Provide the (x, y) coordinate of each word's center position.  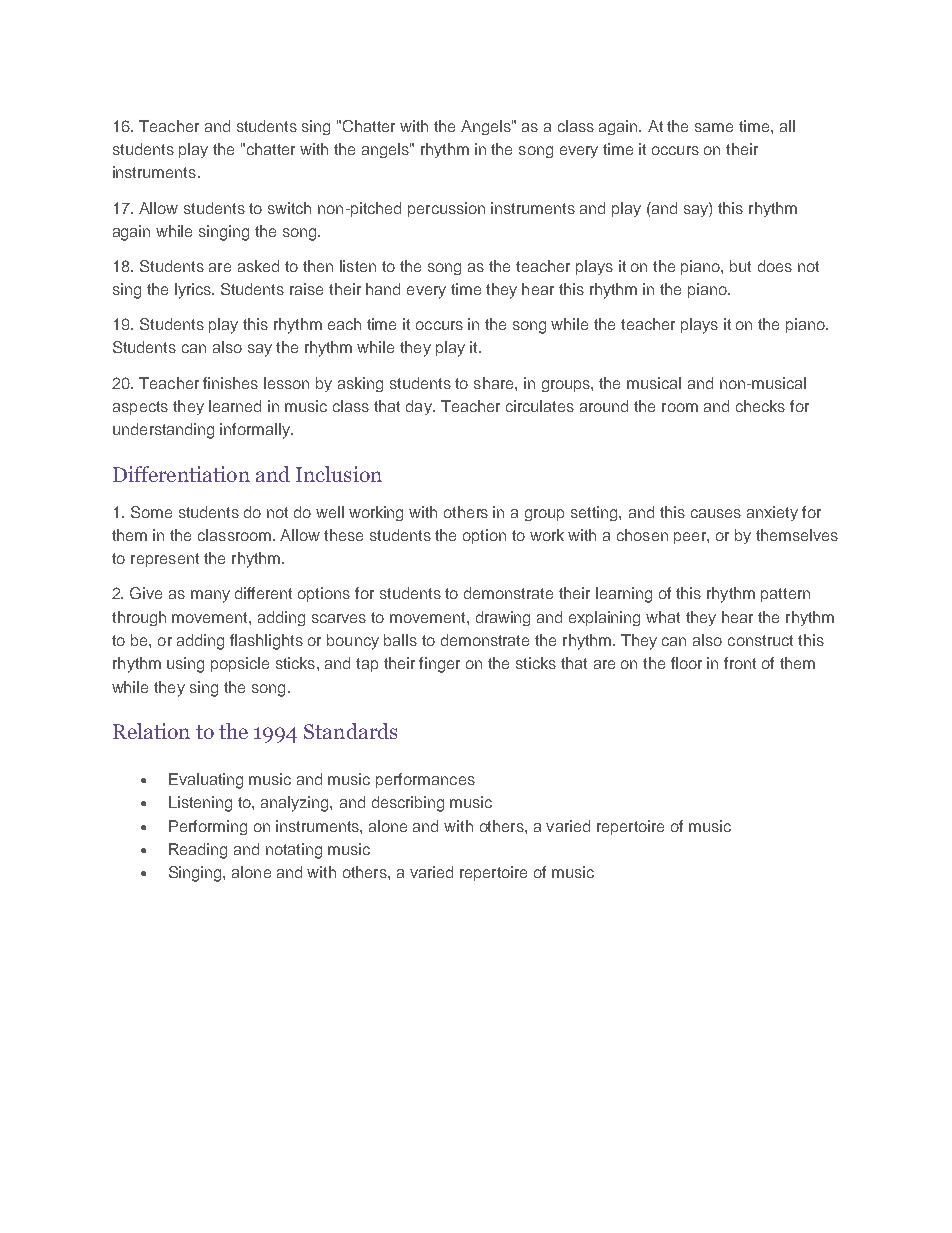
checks (760, 406)
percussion (446, 209)
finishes (230, 383)
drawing (503, 618)
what (663, 617)
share (495, 383)
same (714, 127)
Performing (208, 827)
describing (408, 804)
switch (289, 208)
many (210, 596)
